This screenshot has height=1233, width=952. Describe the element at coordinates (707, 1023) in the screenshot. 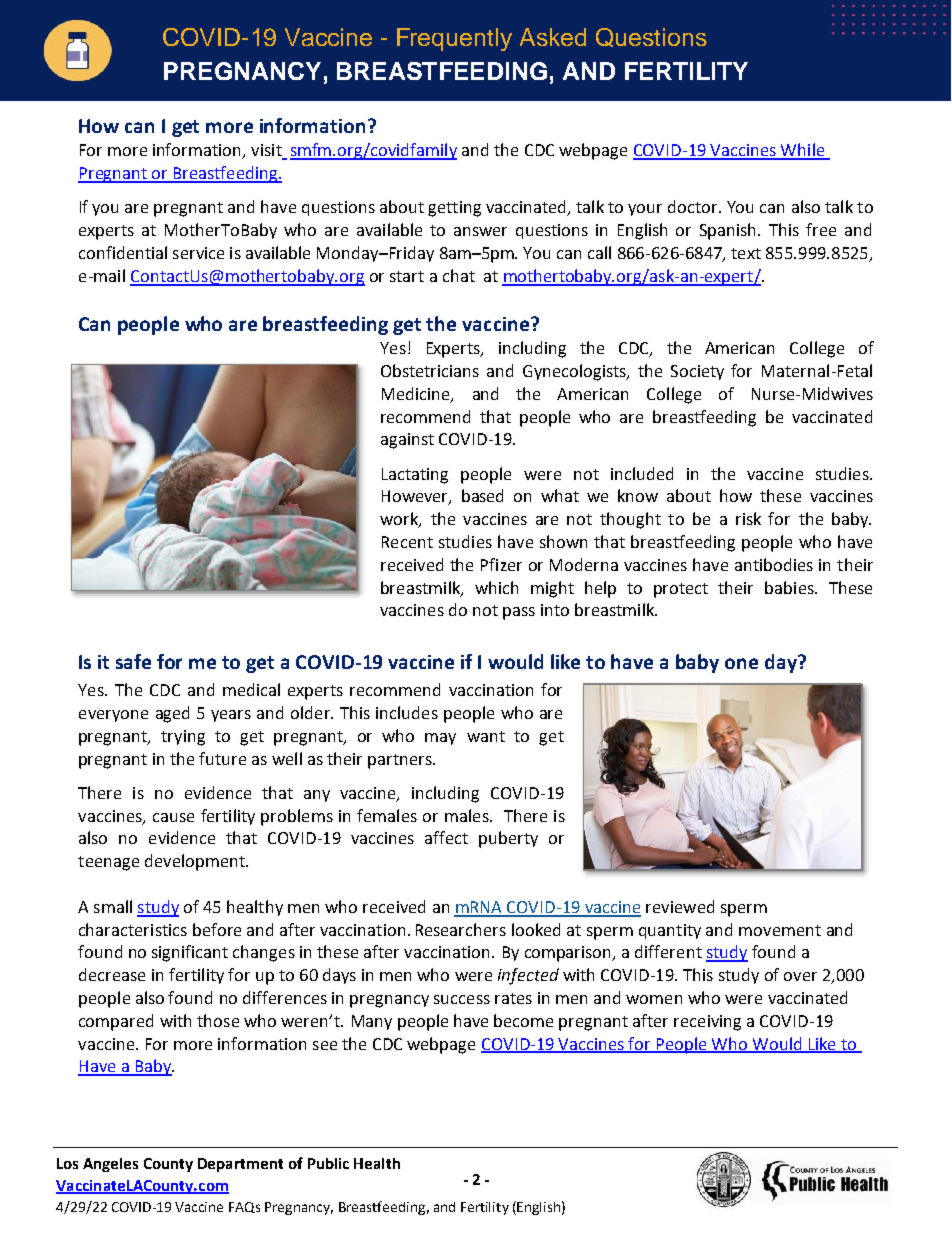

I see `receiving` at that location.
